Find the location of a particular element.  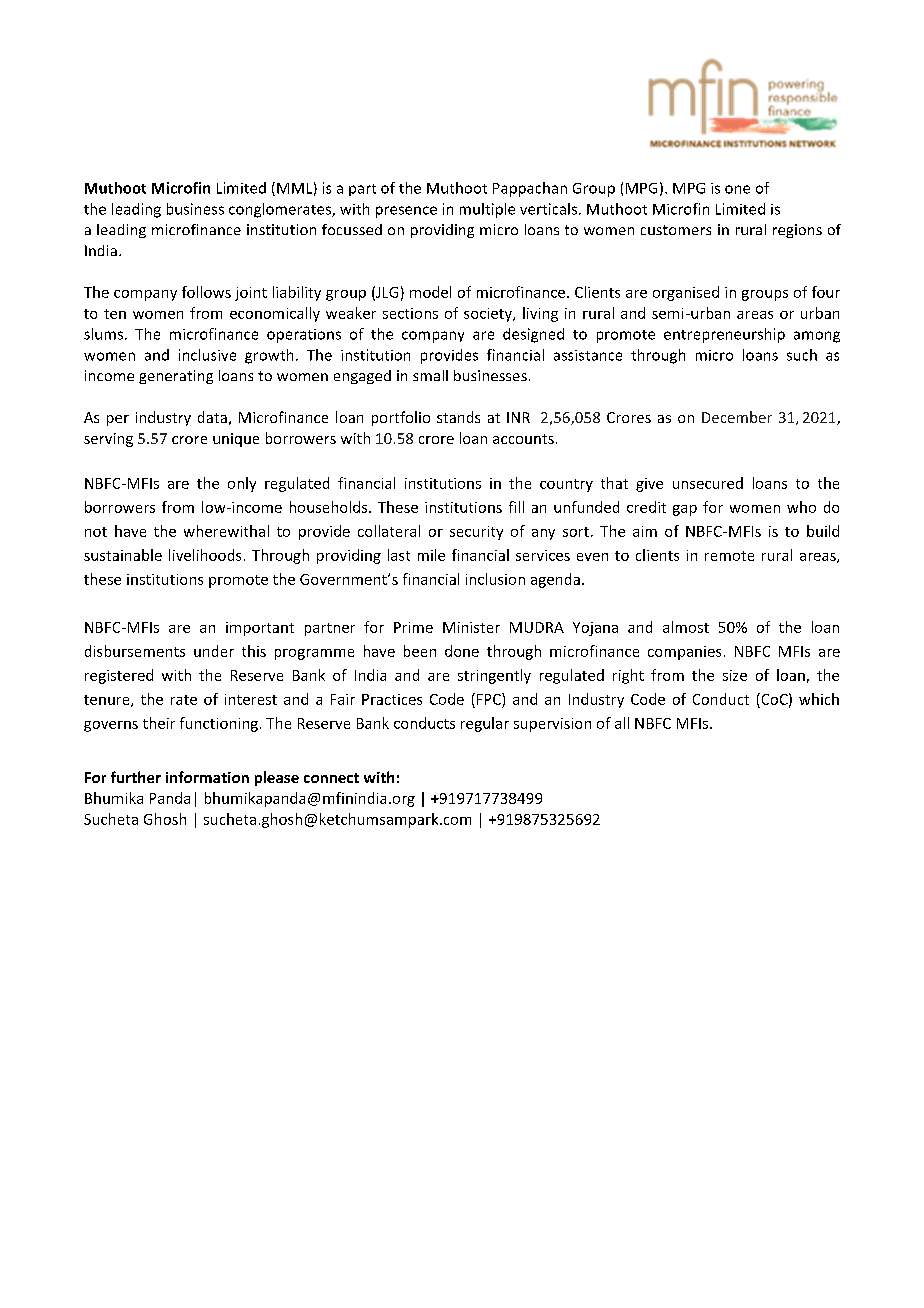

regions is located at coordinates (797, 231).
